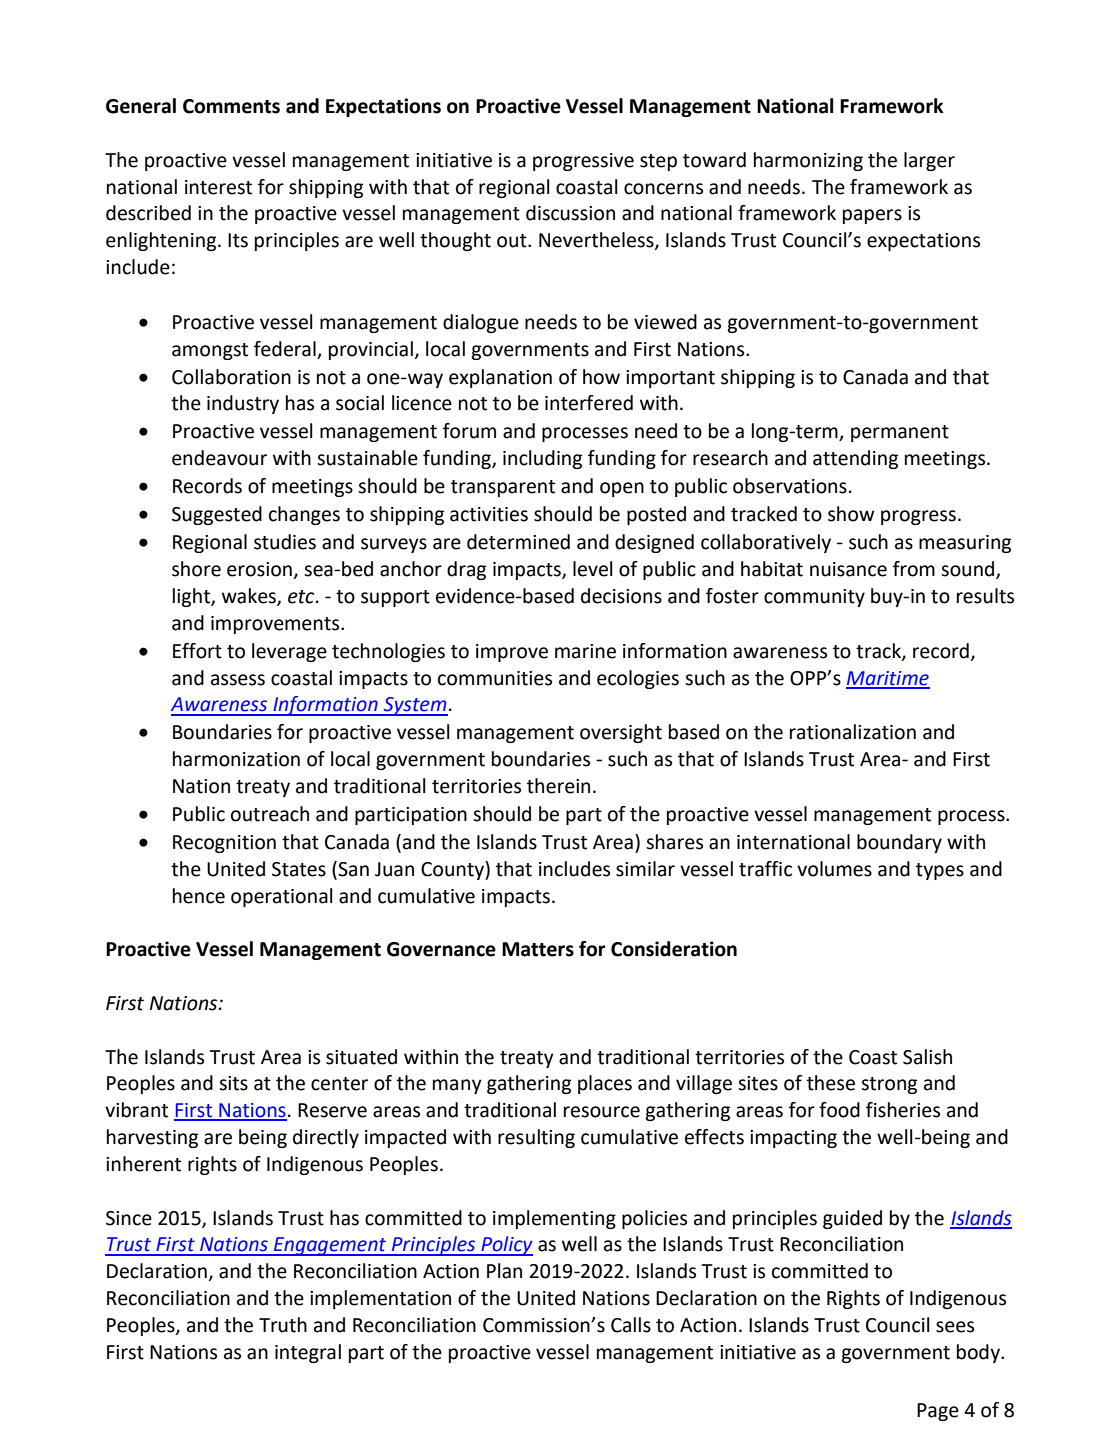  What do you see at coordinates (308, 1353) in the screenshot?
I see `integral` at bounding box center [308, 1353].
